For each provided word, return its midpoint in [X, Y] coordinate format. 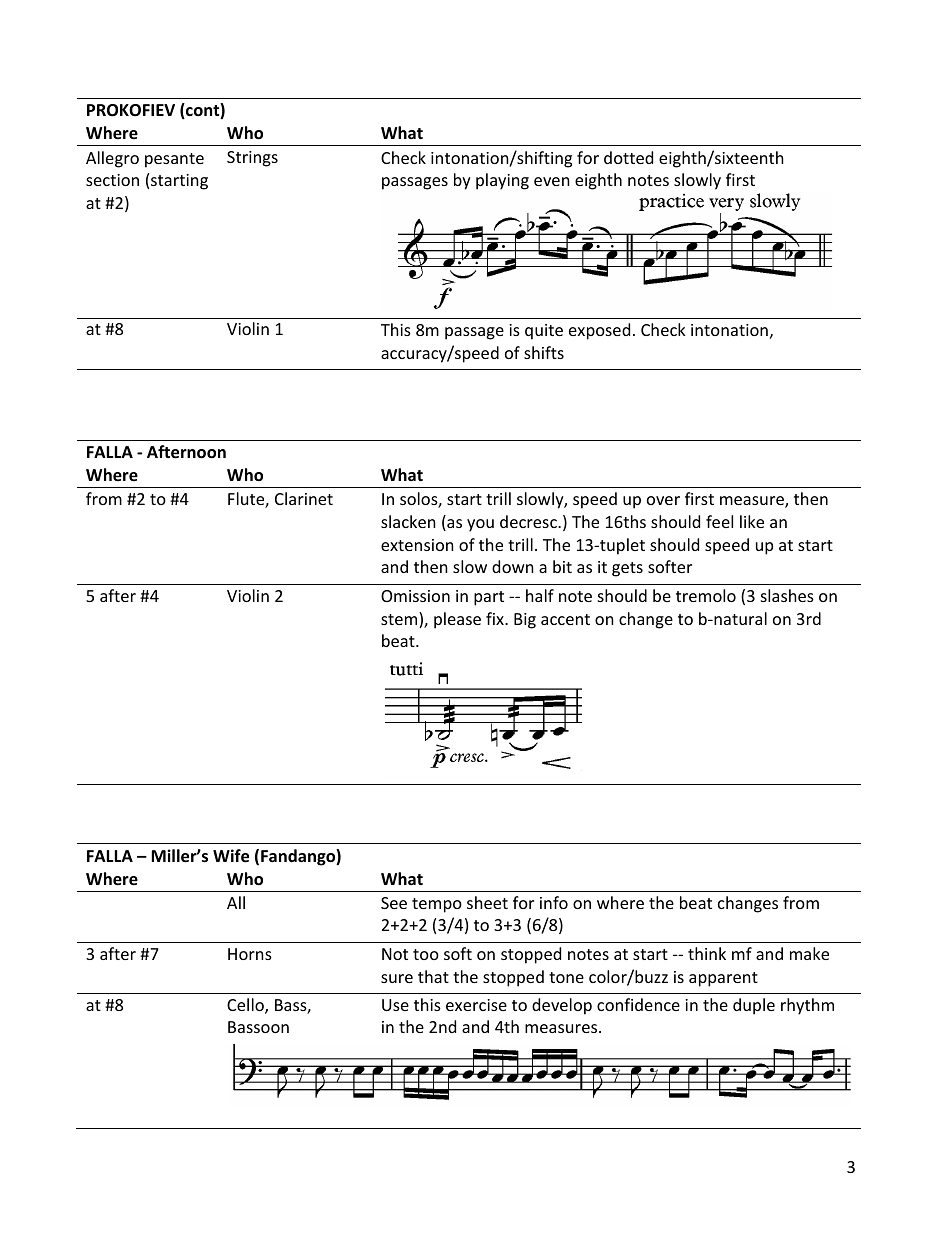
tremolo [706, 595]
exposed [599, 331]
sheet [487, 902]
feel [719, 521]
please [457, 620]
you [480, 525]
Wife [231, 856]
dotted [628, 157]
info [554, 902]
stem [400, 620]
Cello [246, 1006]
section [112, 180]
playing [502, 181]
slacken [408, 521]
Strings [252, 159]
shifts [544, 352]
